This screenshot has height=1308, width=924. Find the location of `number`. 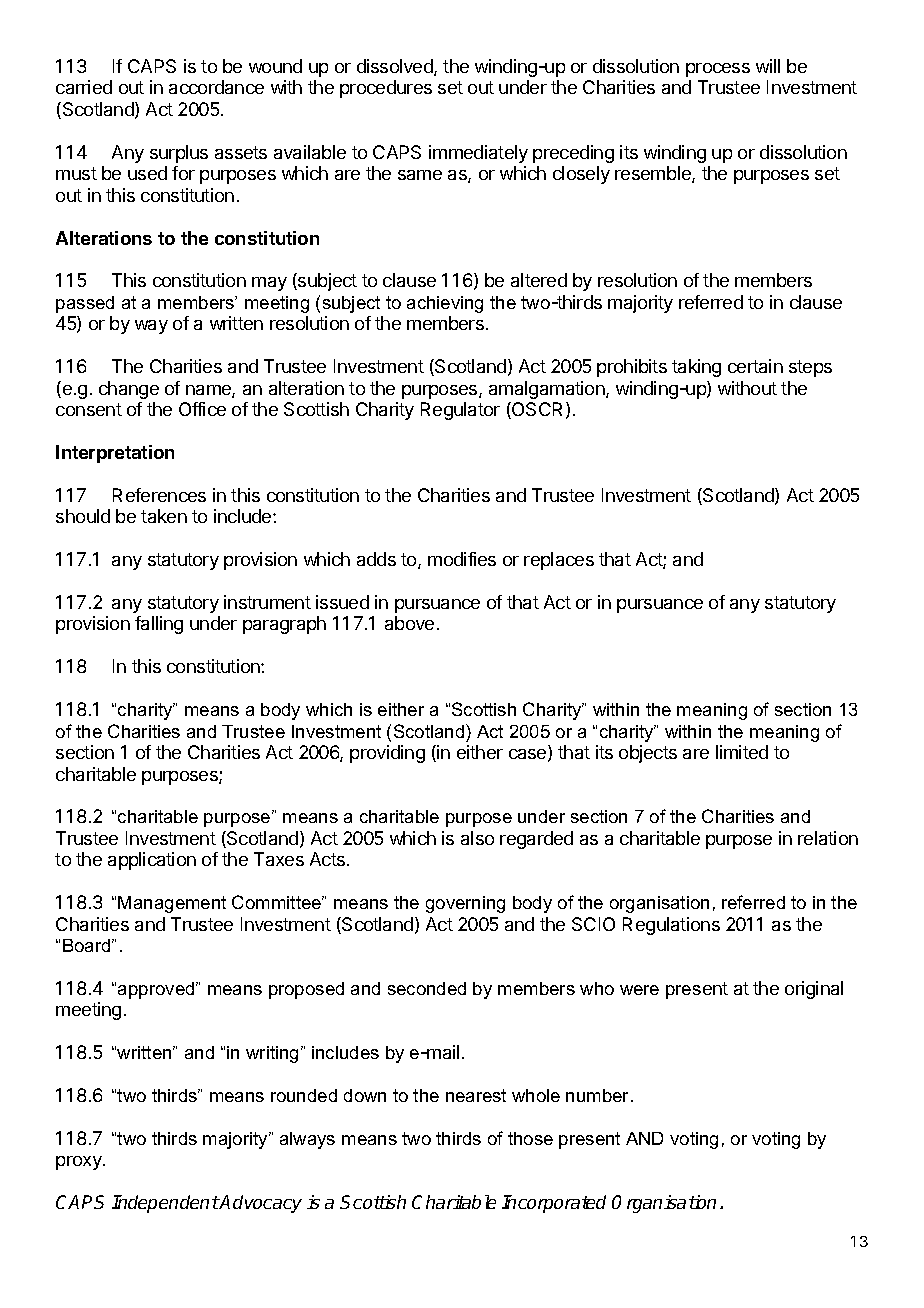

number is located at coordinates (599, 1095).
